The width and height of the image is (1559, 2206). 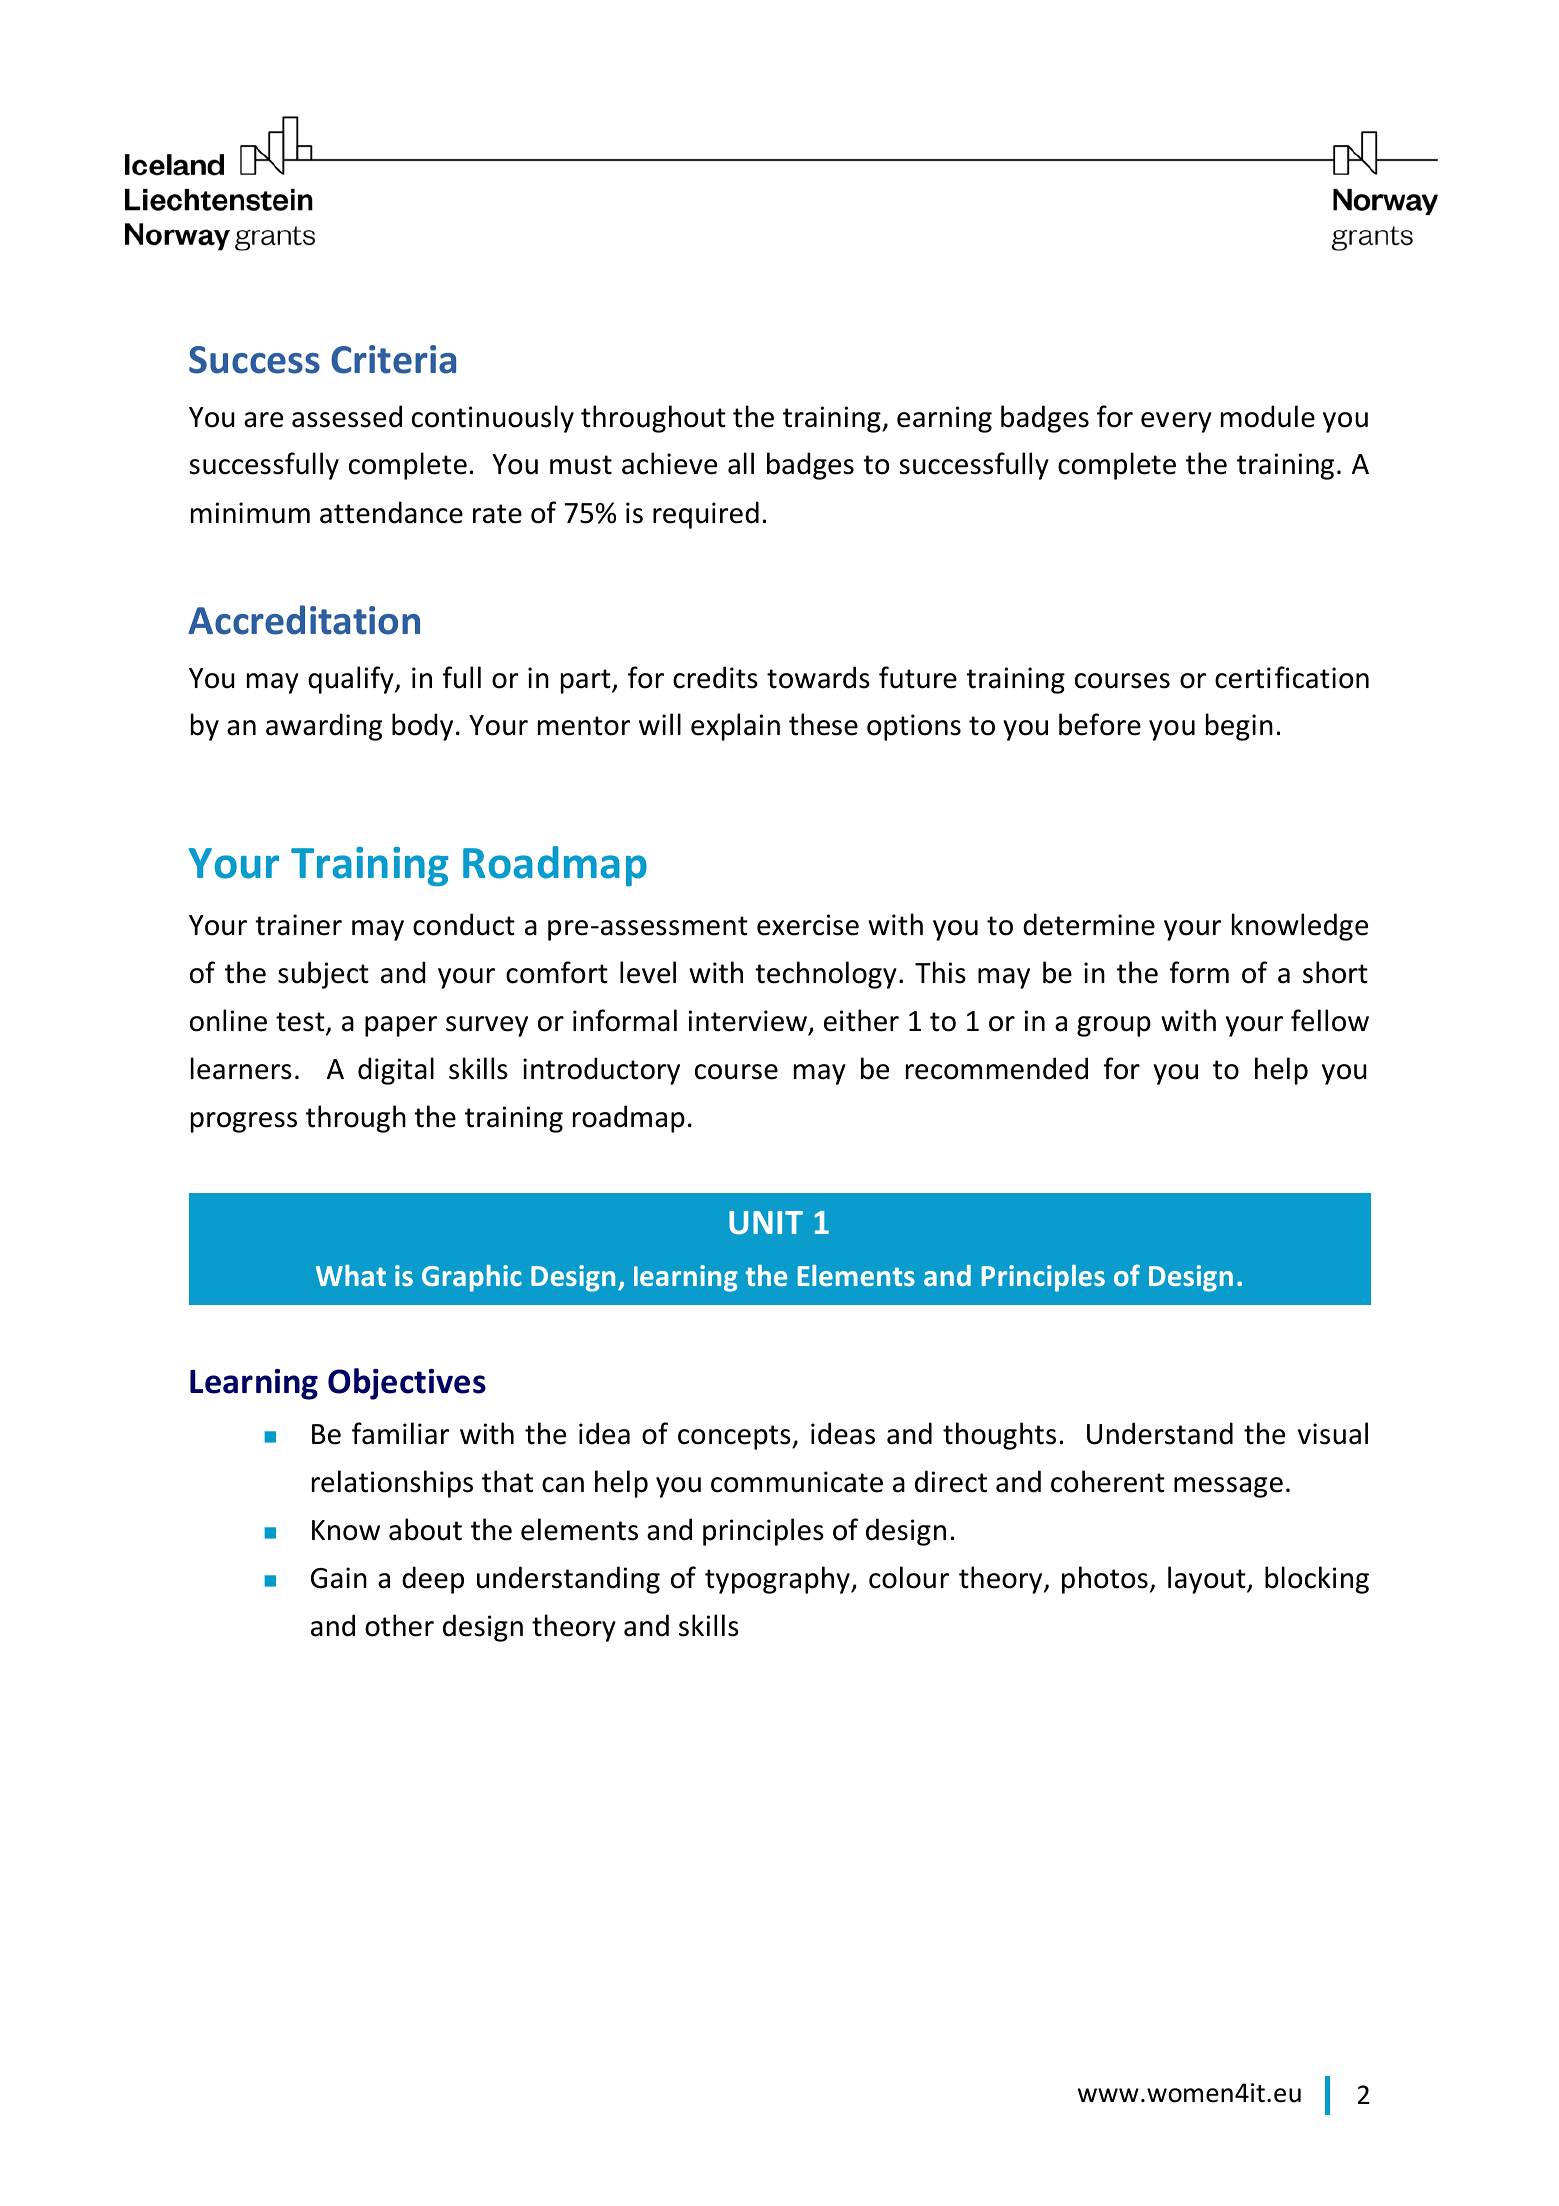 What do you see at coordinates (351, 1275) in the image?
I see `What` at bounding box center [351, 1275].
